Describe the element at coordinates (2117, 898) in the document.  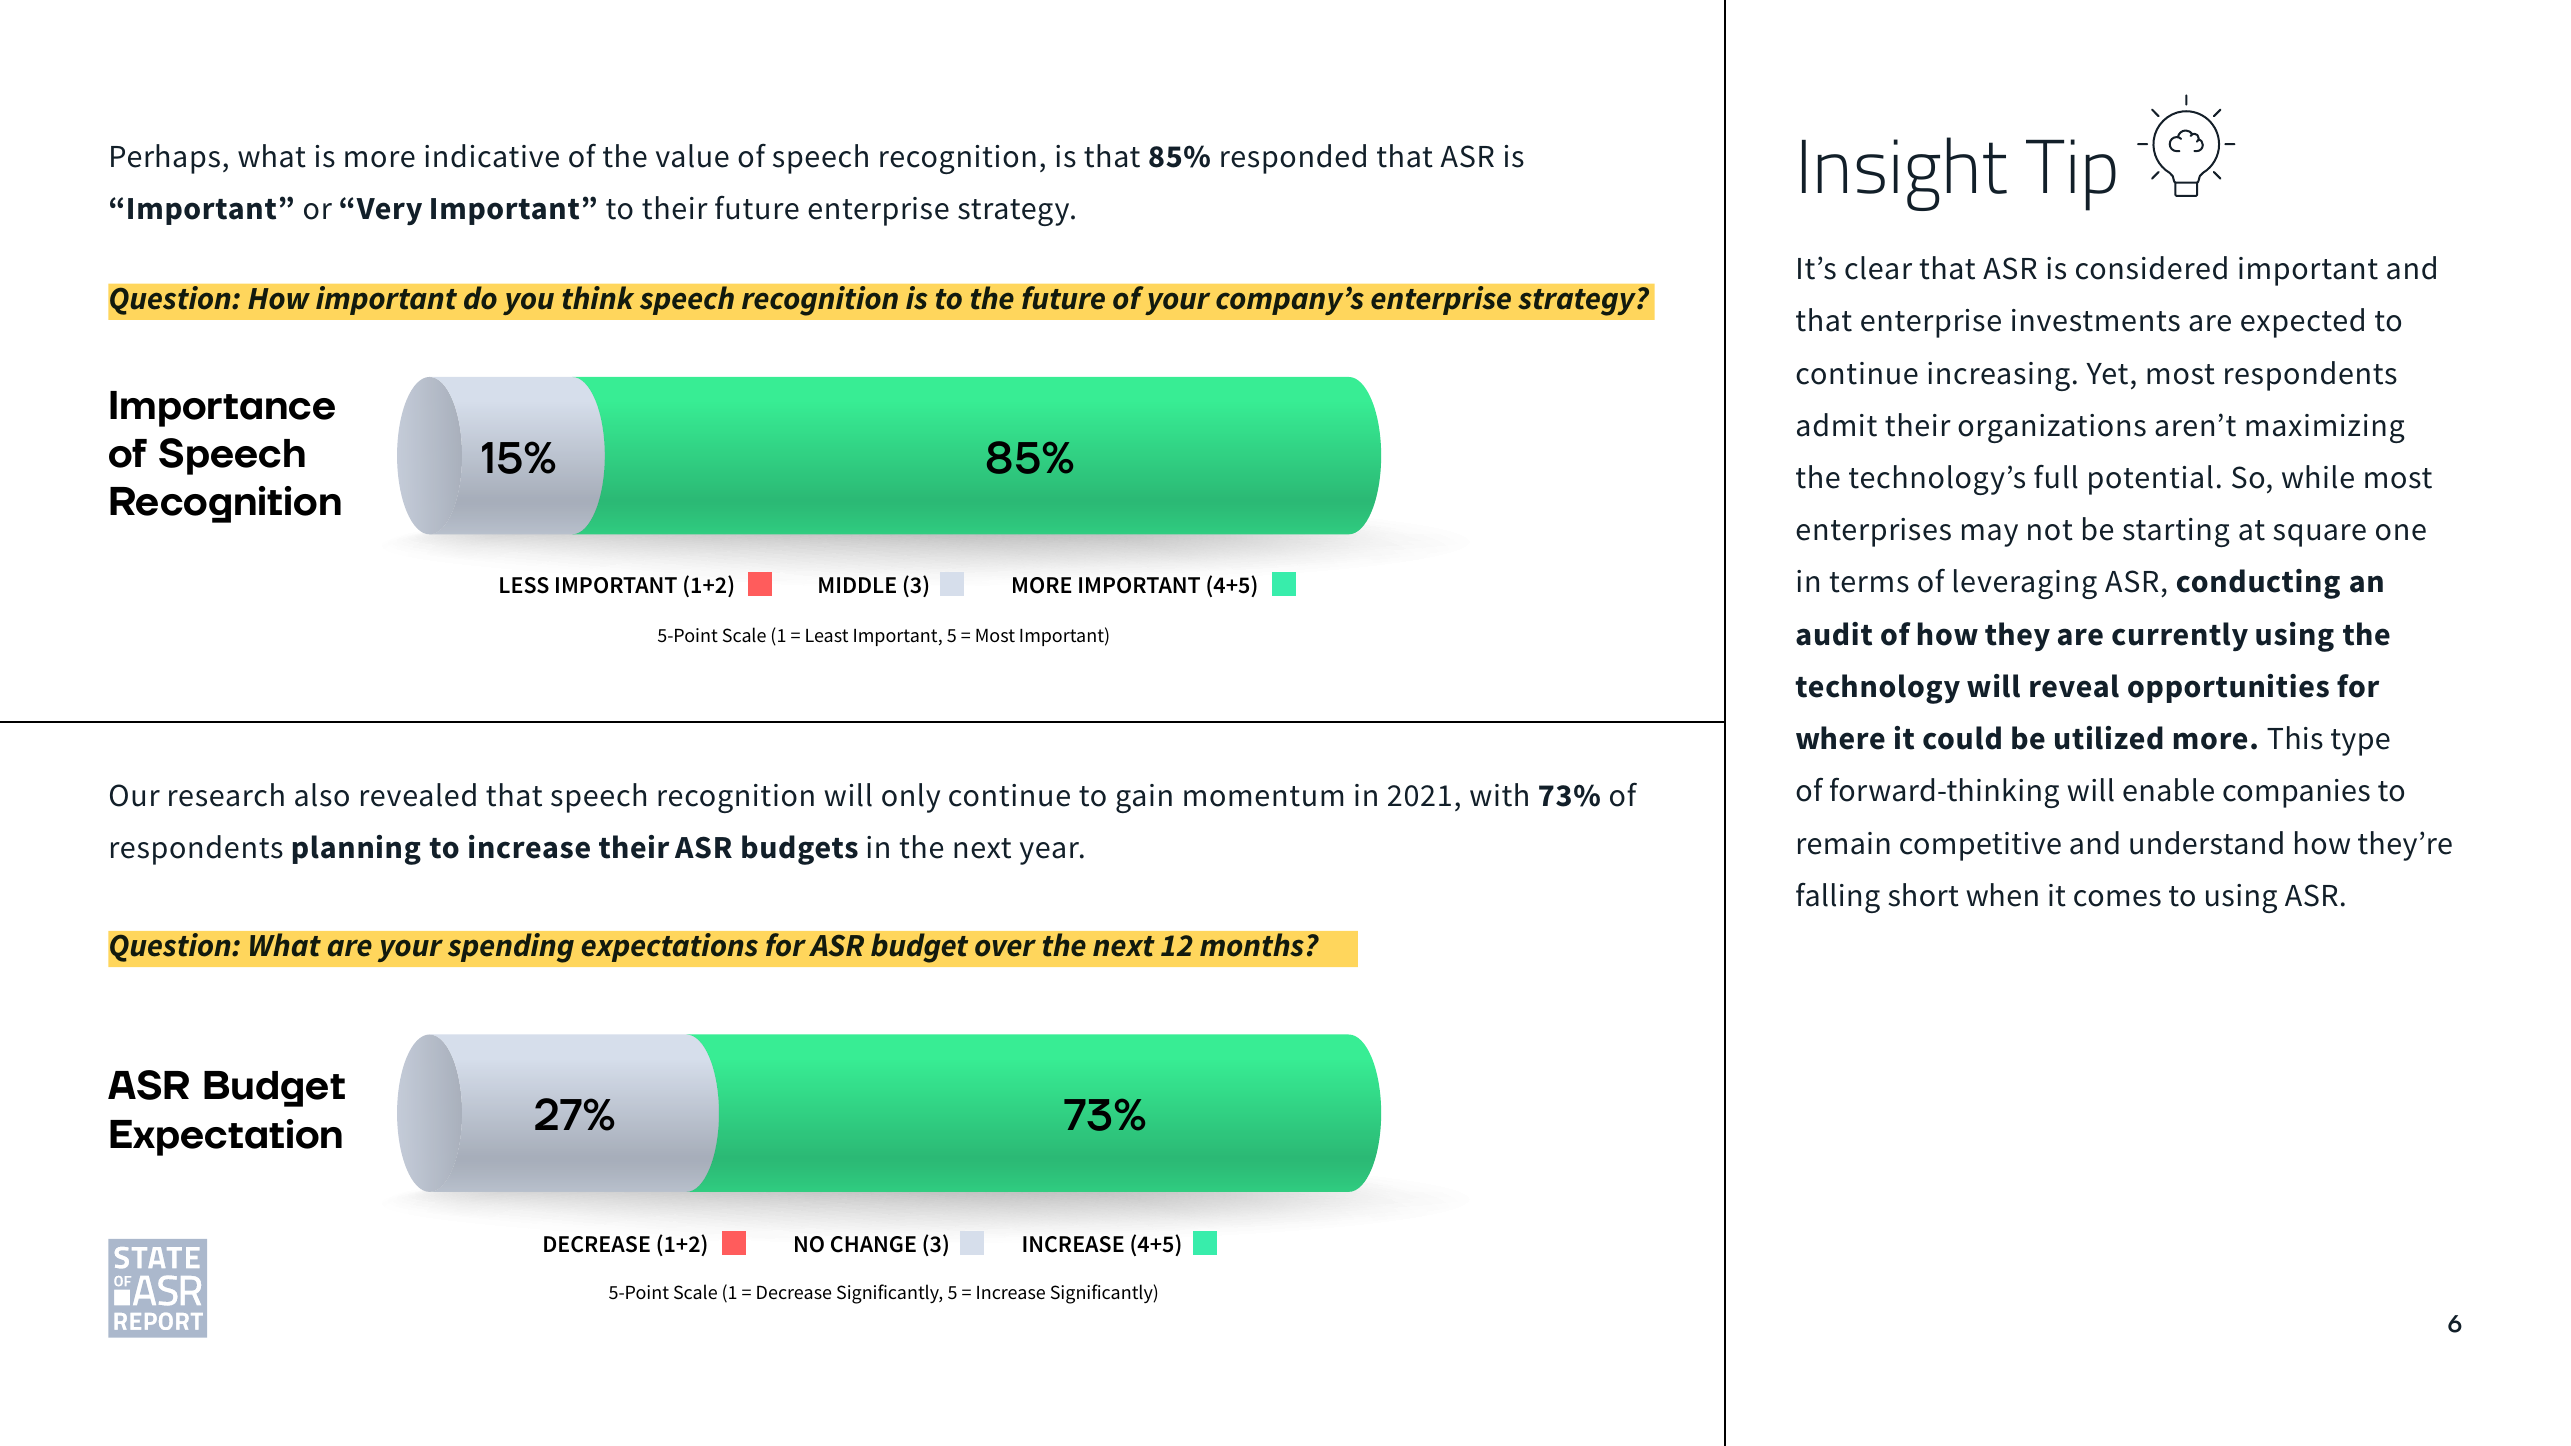
I see `comes` at that location.
